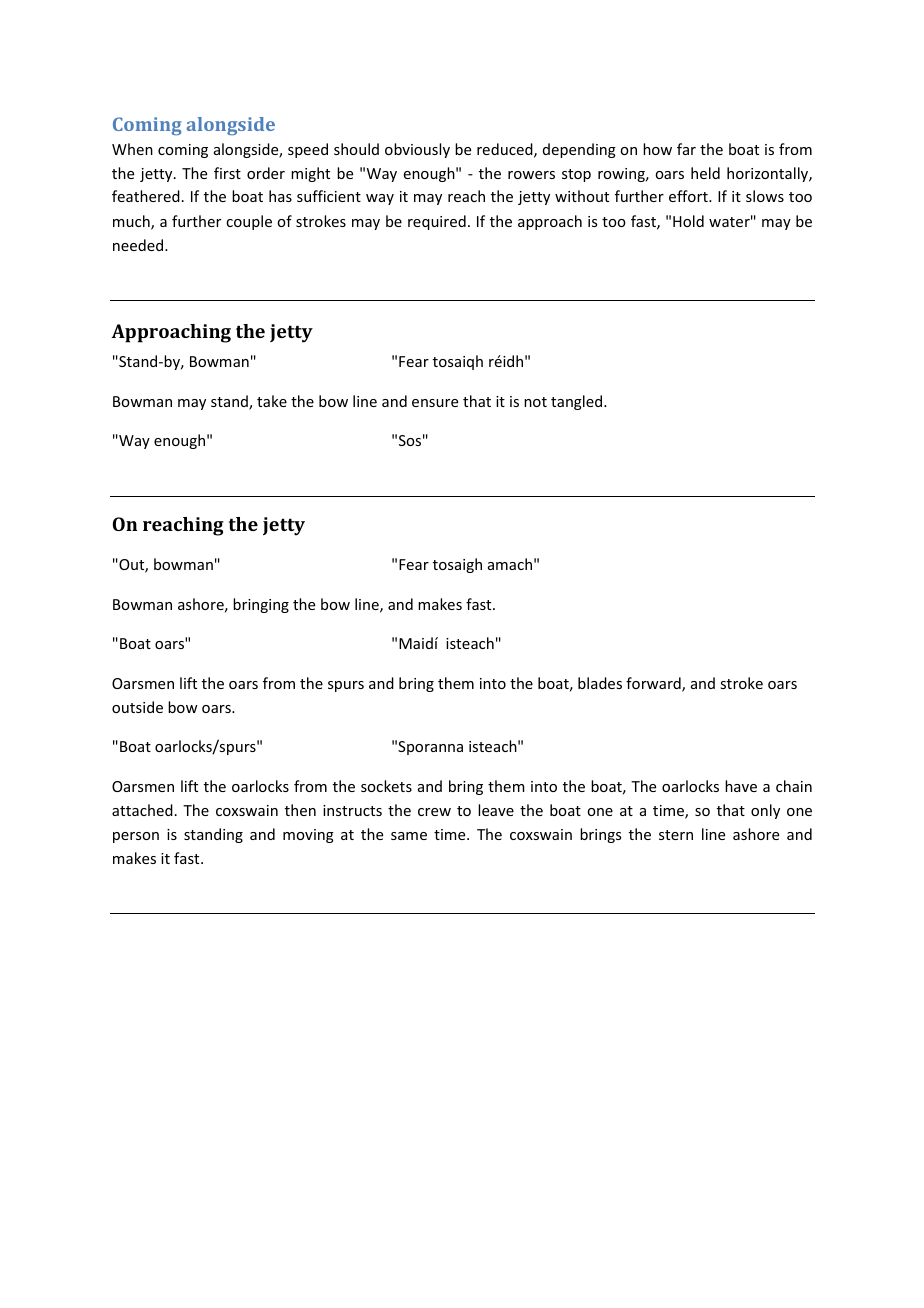 The width and height of the screenshot is (924, 1308). What do you see at coordinates (227, 173) in the screenshot?
I see `first` at bounding box center [227, 173].
